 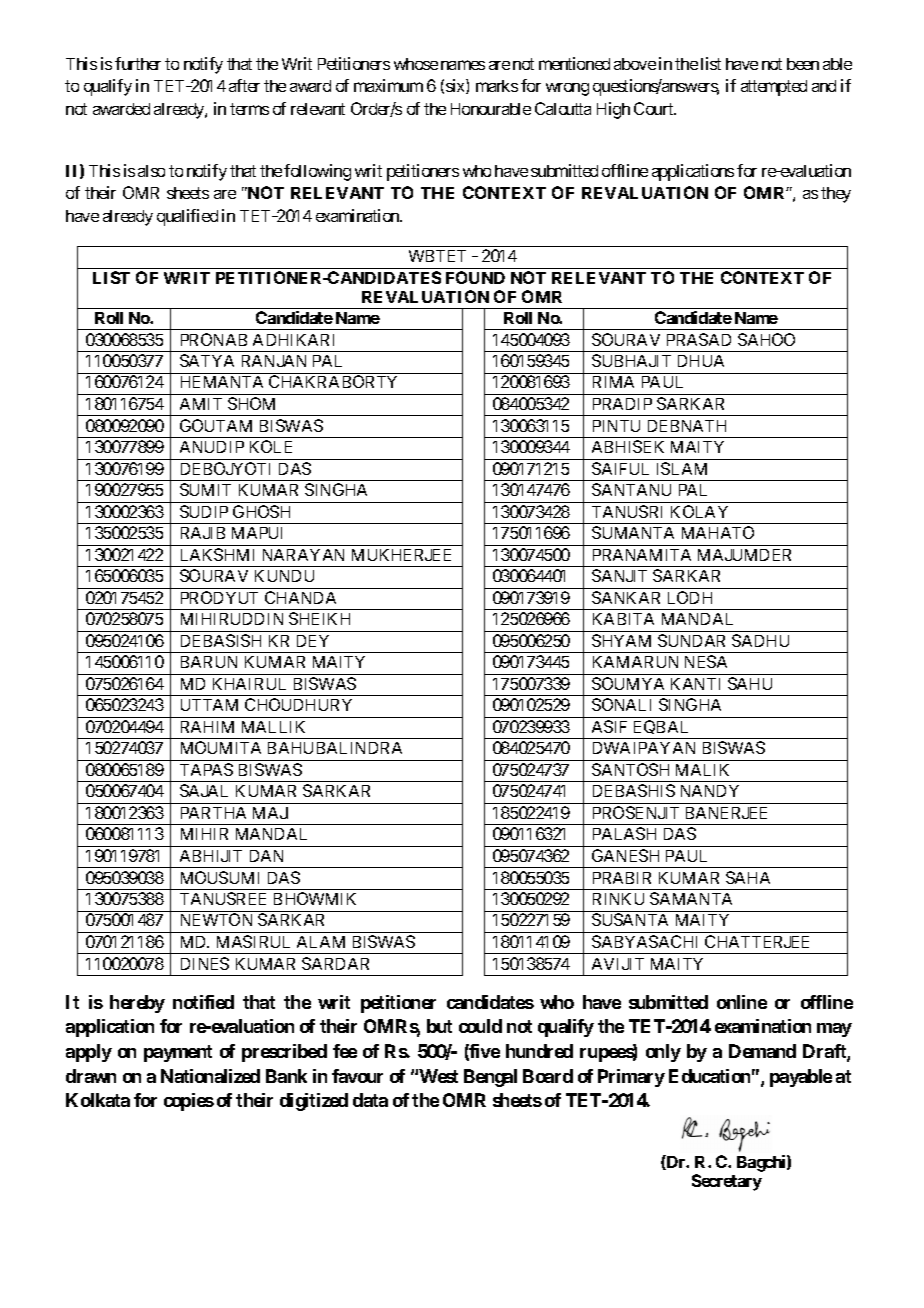 I want to click on DEBNATH, so click(x=687, y=426).
